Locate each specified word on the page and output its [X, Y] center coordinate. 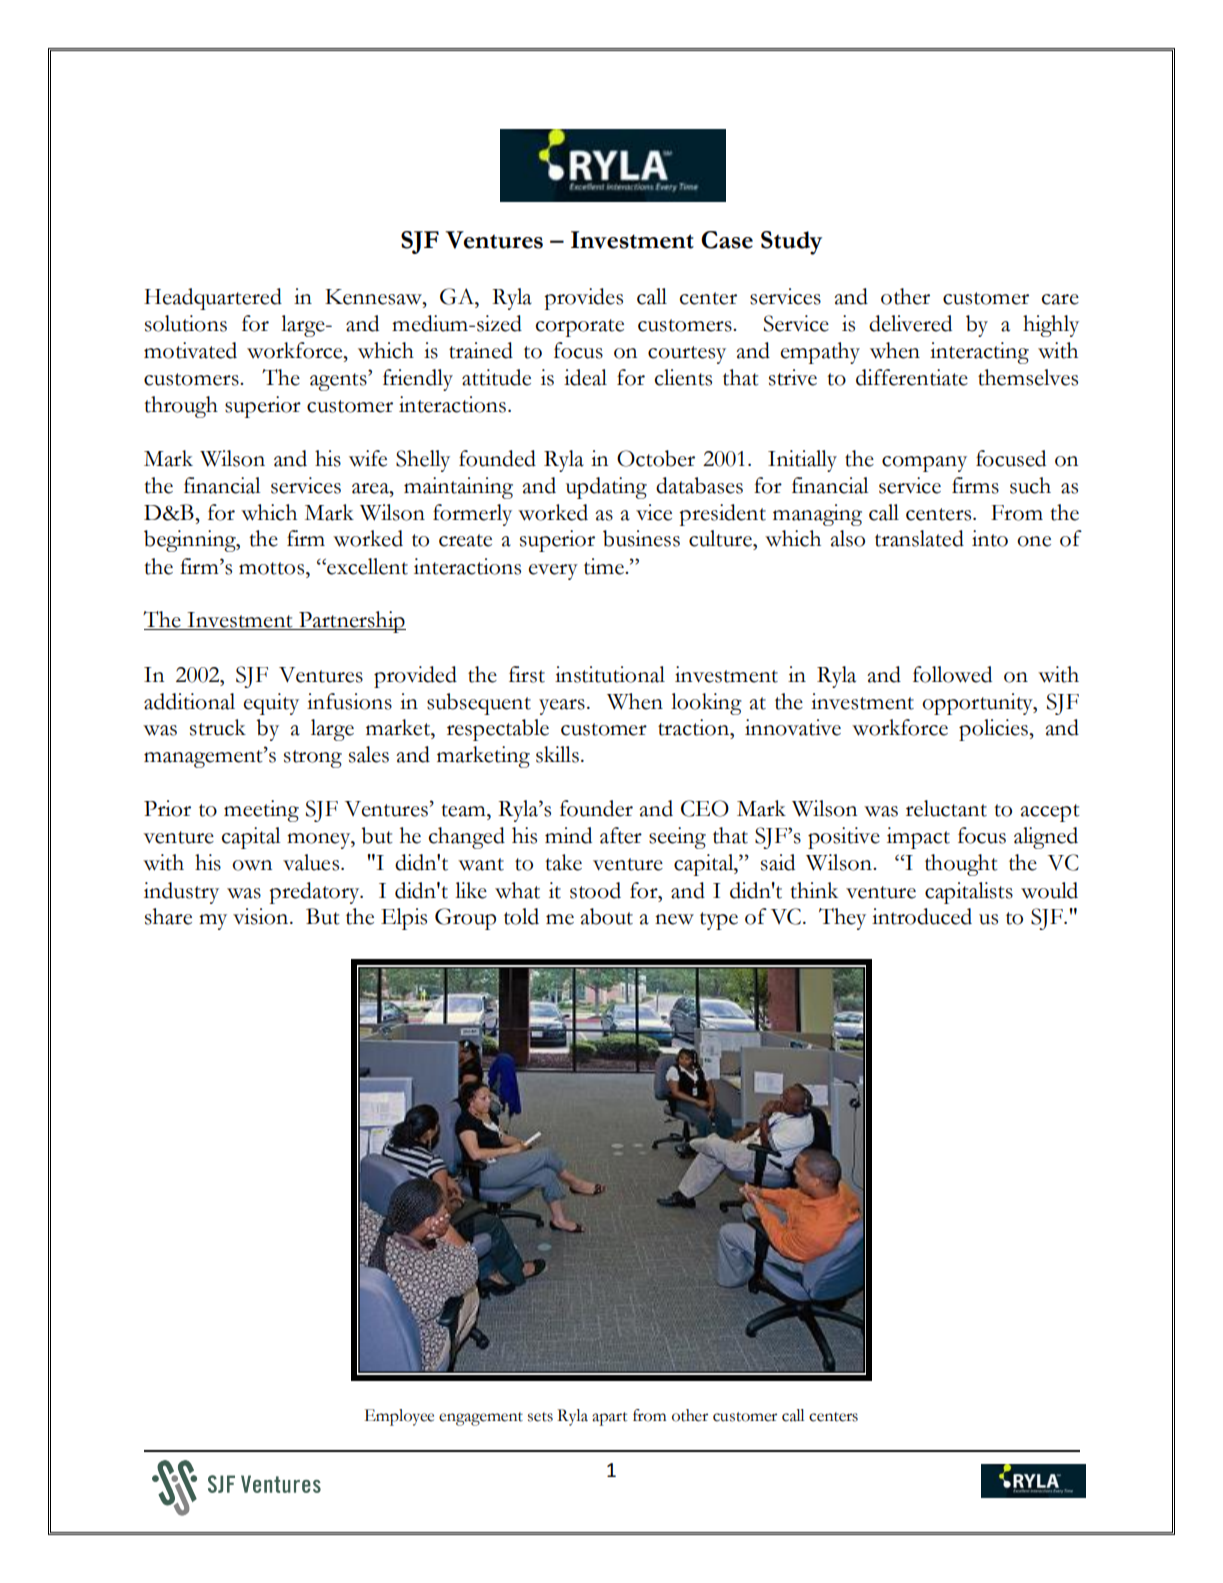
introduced [922, 916]
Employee [399, 1417]
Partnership [351, 622]
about [606, 916]
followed [952, 674]
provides [583, 299]
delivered [910, 323]
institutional [610, 674]
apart [609, 1419]
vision [262, 916]
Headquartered [213, 299]
